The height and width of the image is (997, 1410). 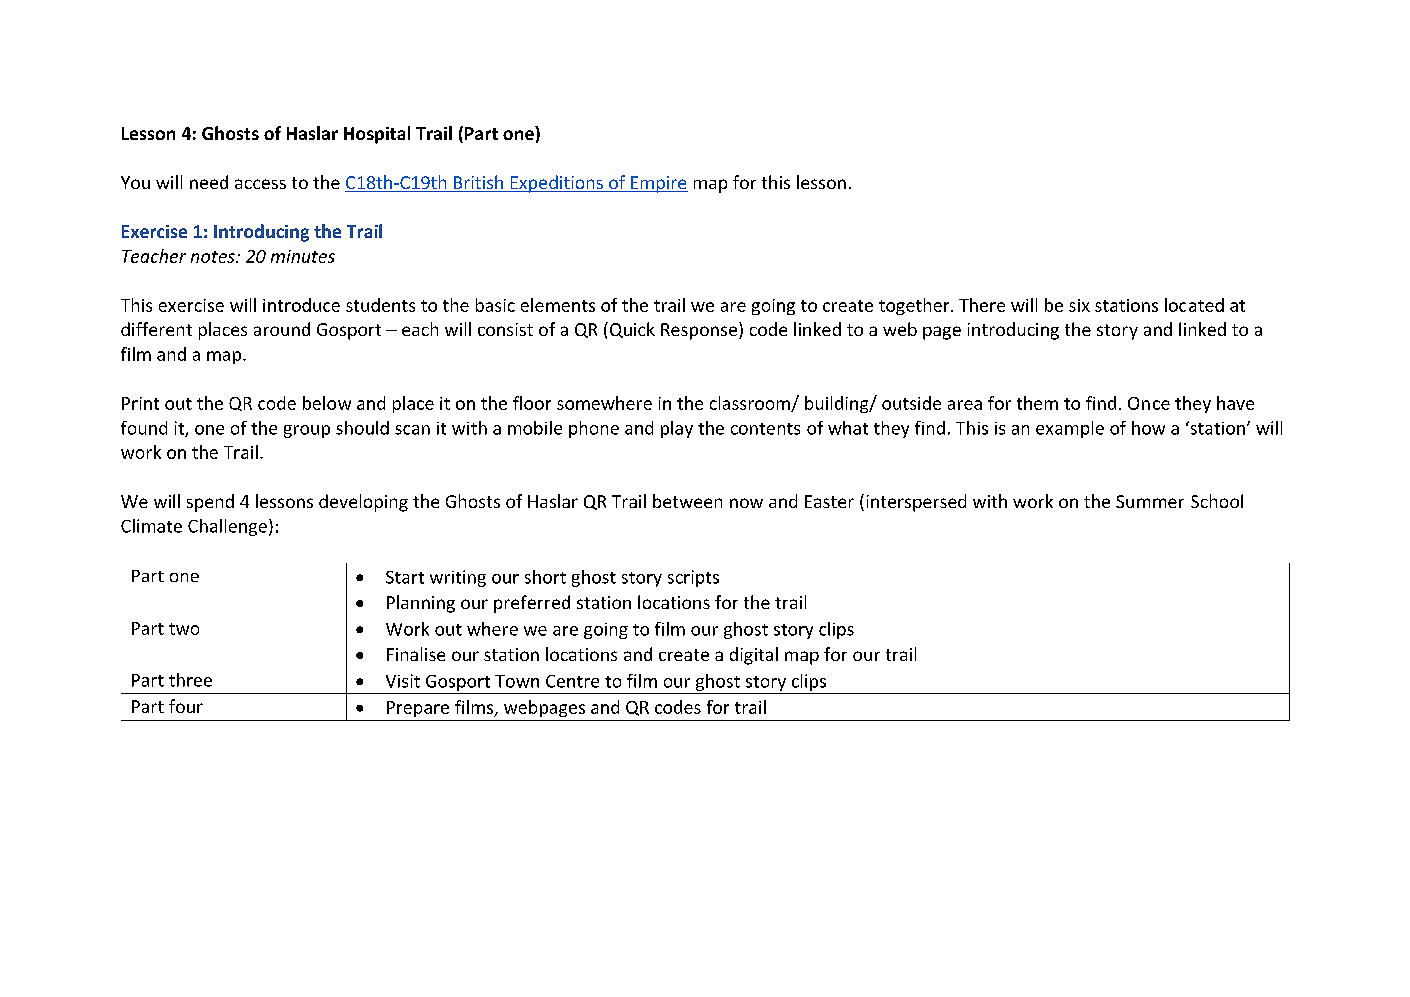 What do you see at coordinates (210, 503) in the image?
I see `spend` at bounding box center [210, 503].
